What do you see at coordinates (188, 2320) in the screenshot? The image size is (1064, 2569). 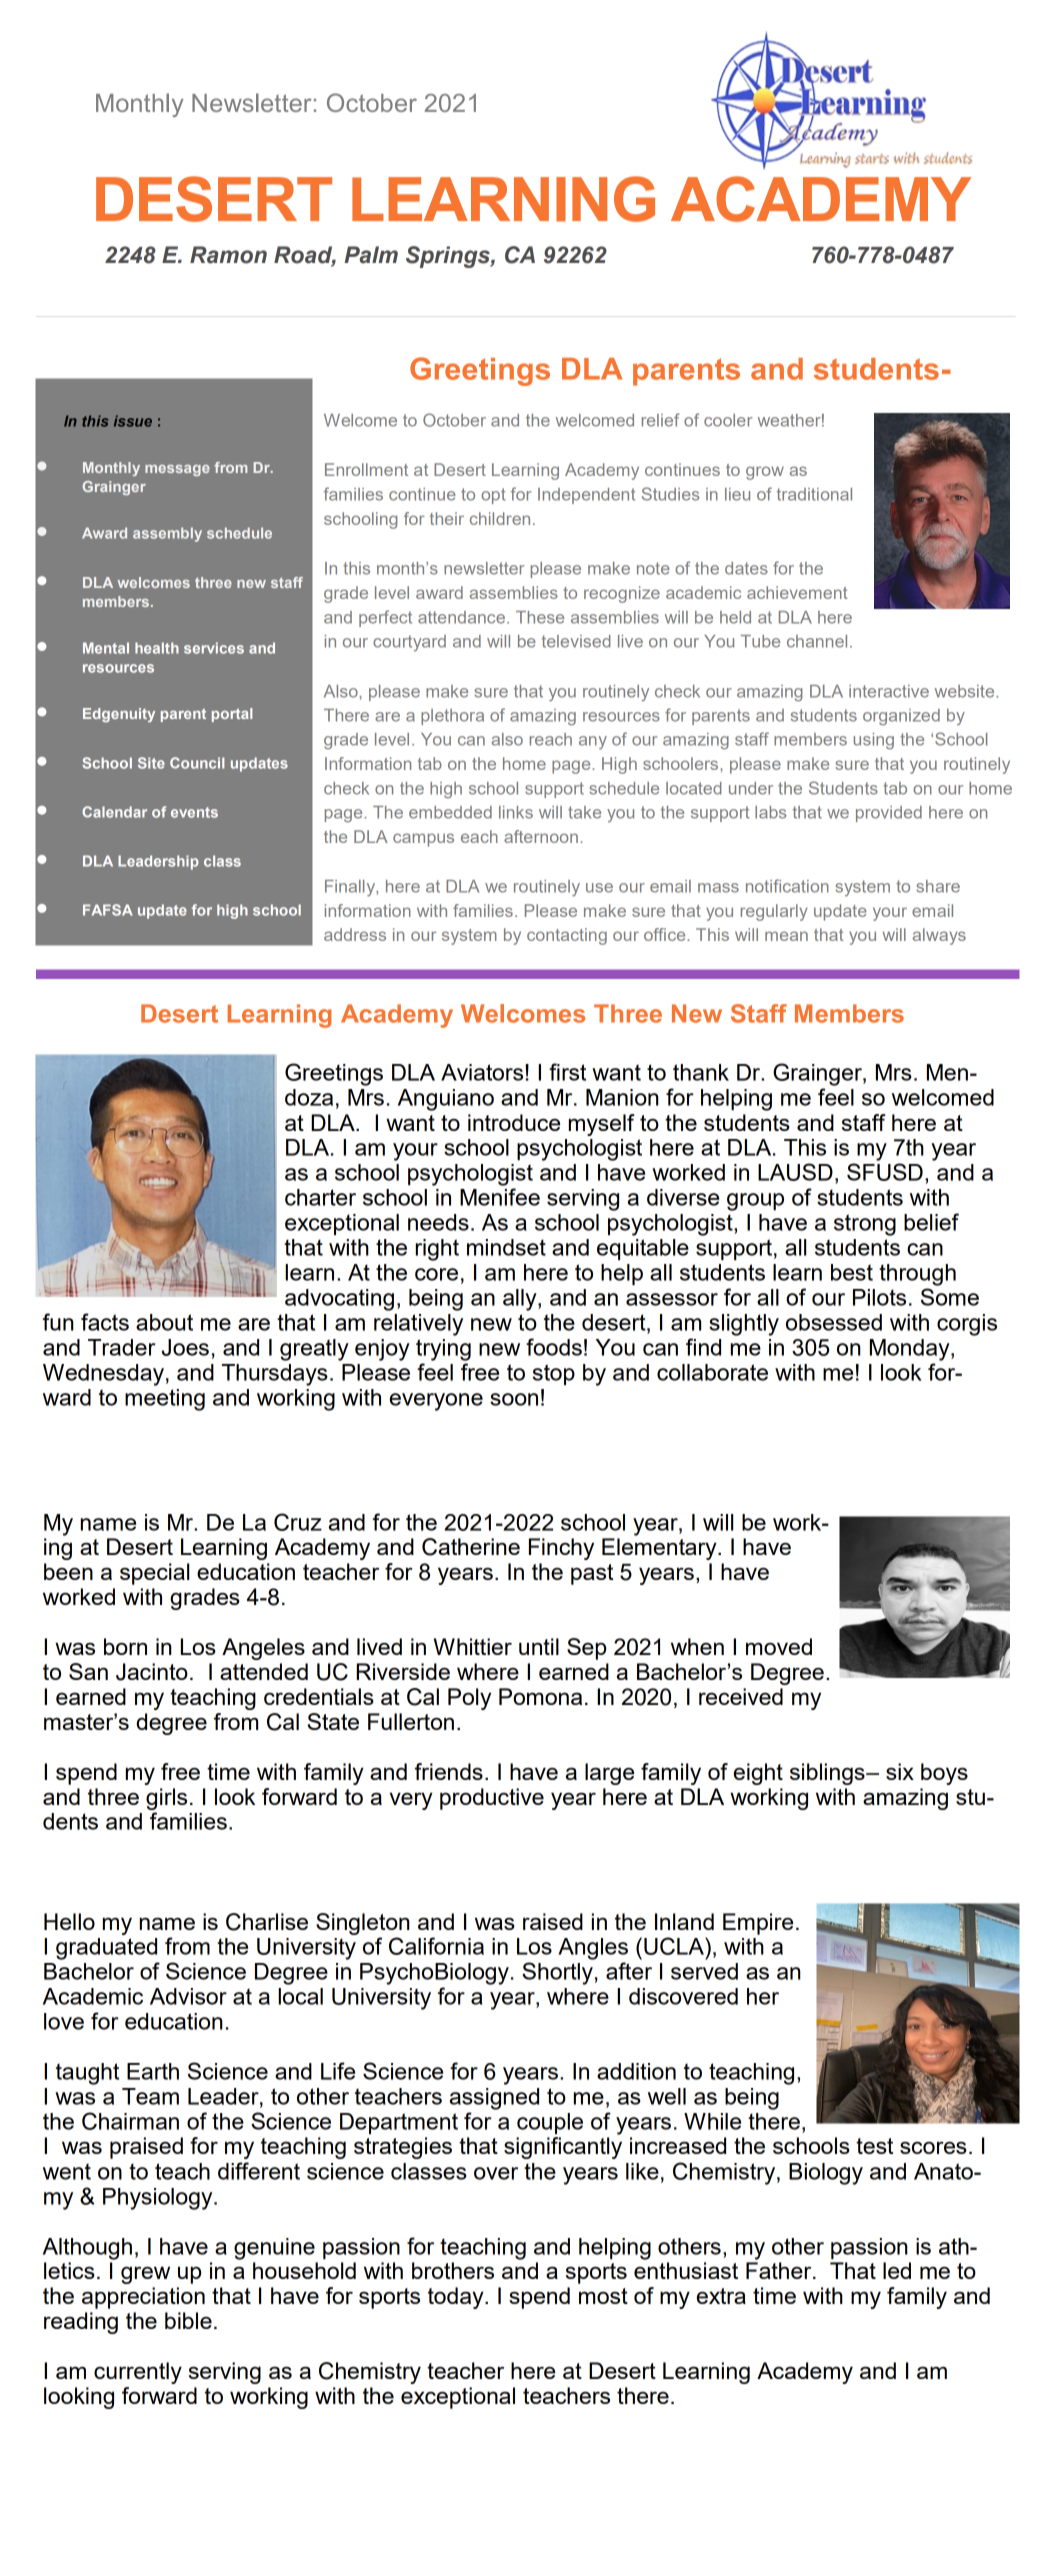 I see `bible` at bounding box center [188, 2320].
